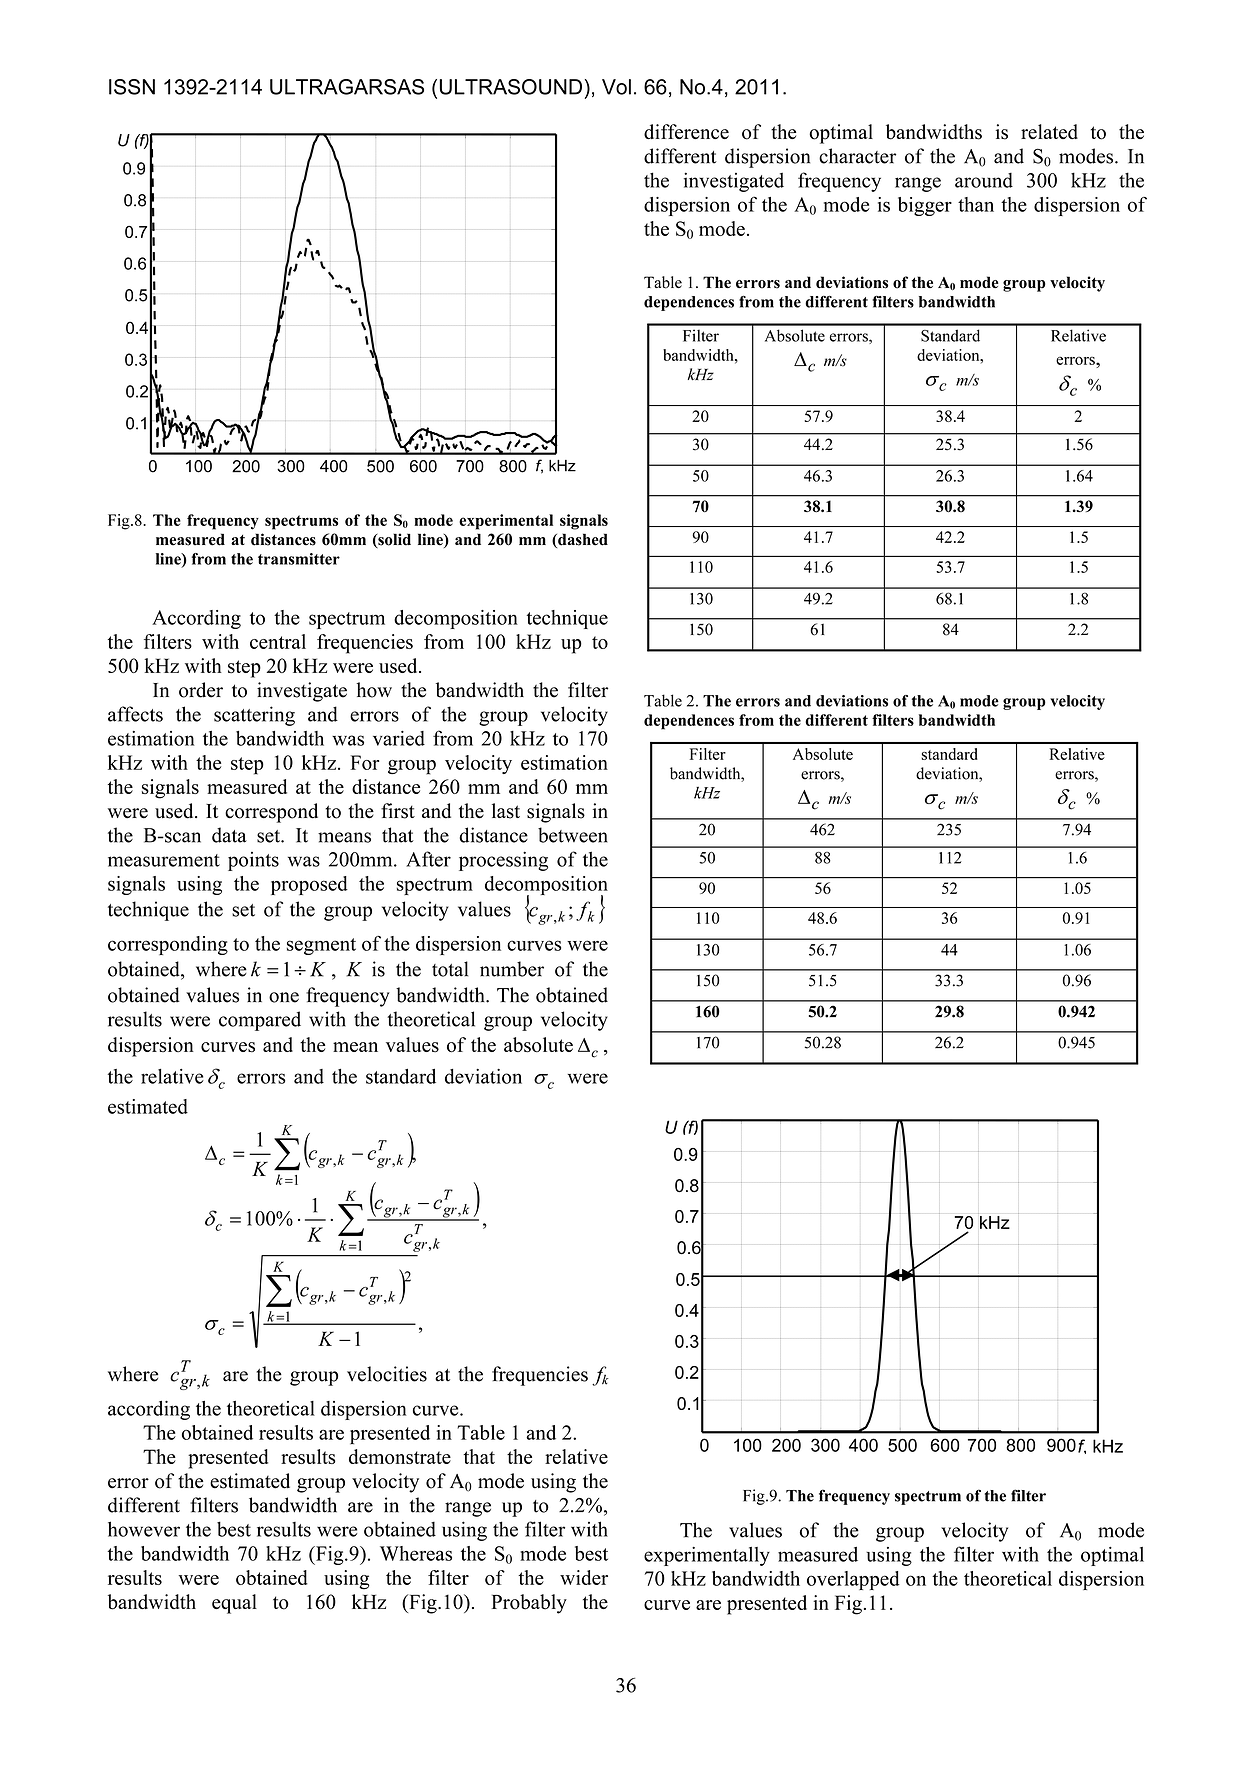 Image resolution: width=1252 pixels, height=1771 pixels. Describe the element at coordinates (132, 87) in the page. I see `ISSN` at that location.
